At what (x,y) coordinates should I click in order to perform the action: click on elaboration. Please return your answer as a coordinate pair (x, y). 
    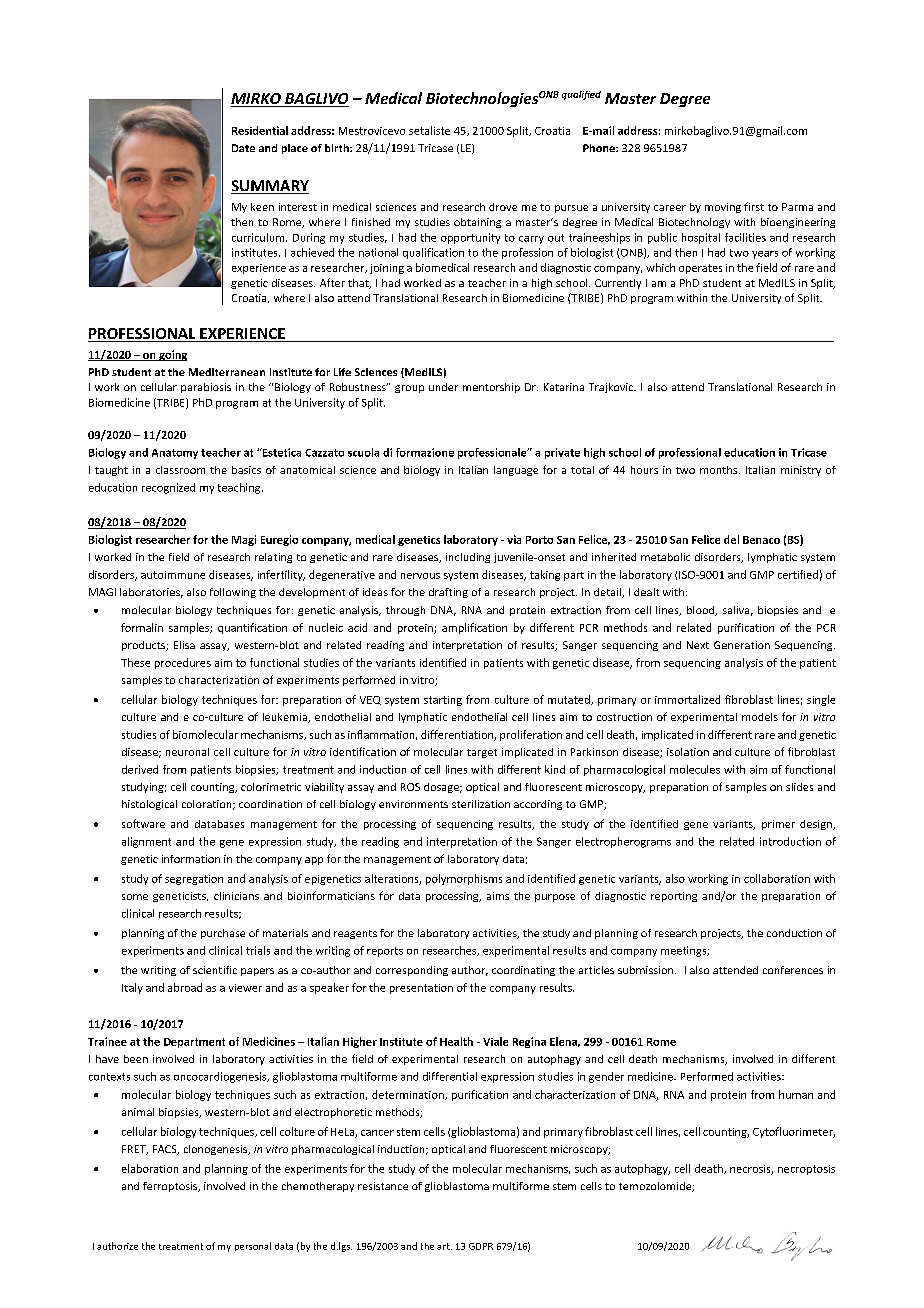
    Looking at the image, I should click on (150, 1168).
